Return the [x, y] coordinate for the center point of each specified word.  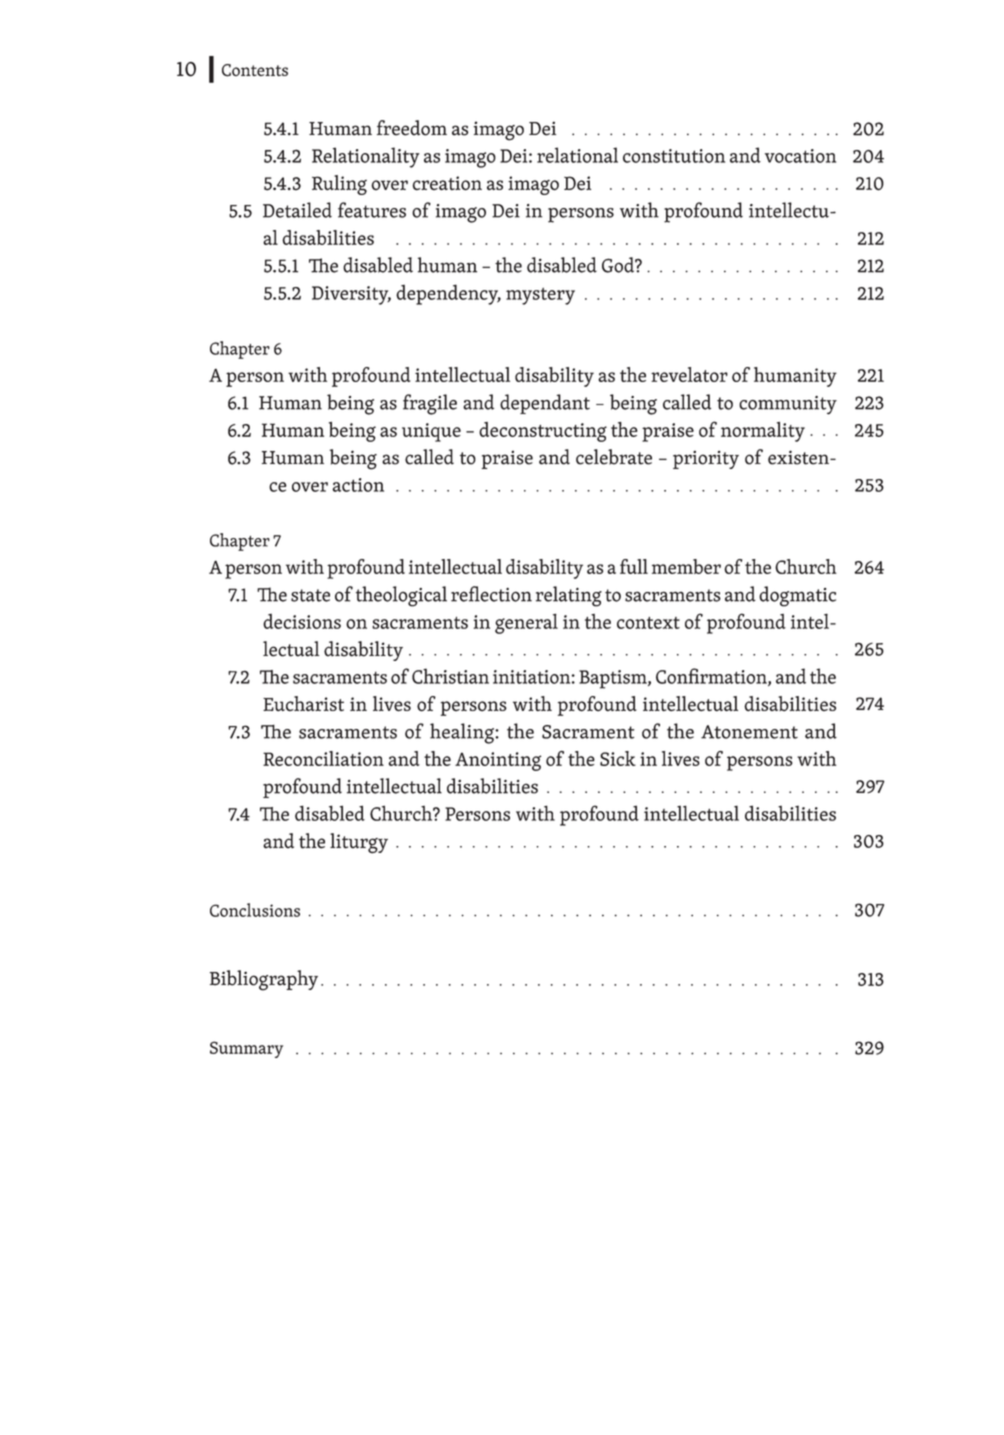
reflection [491, 594]
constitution [674, 156]
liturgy [359, 843]
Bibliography [264, 980]
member [686, 566]
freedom [412, 128]
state [310, 595]
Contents [255, 70]
